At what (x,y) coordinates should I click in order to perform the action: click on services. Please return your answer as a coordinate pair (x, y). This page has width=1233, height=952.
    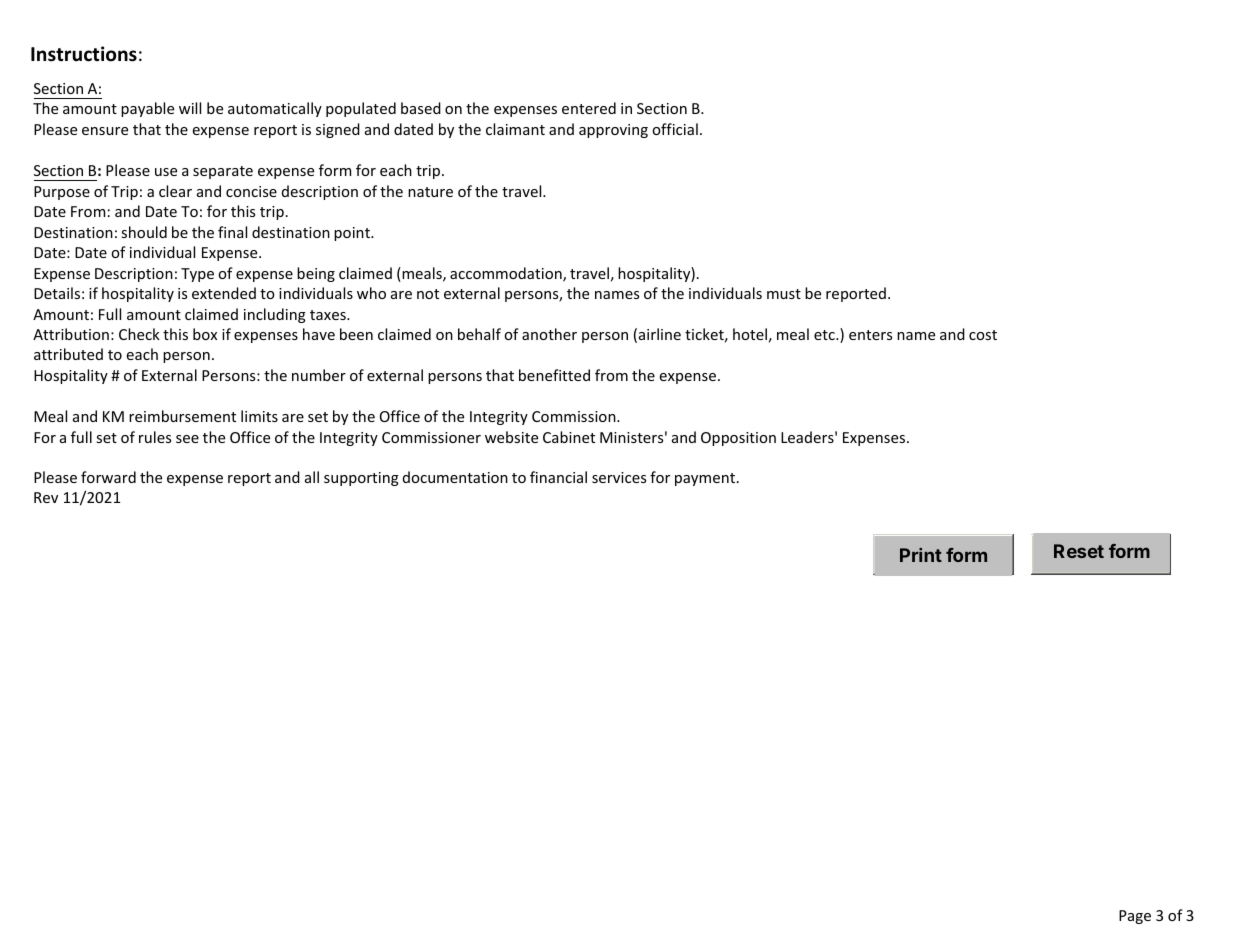
    Looking at the image, I should click on (619, 477).
